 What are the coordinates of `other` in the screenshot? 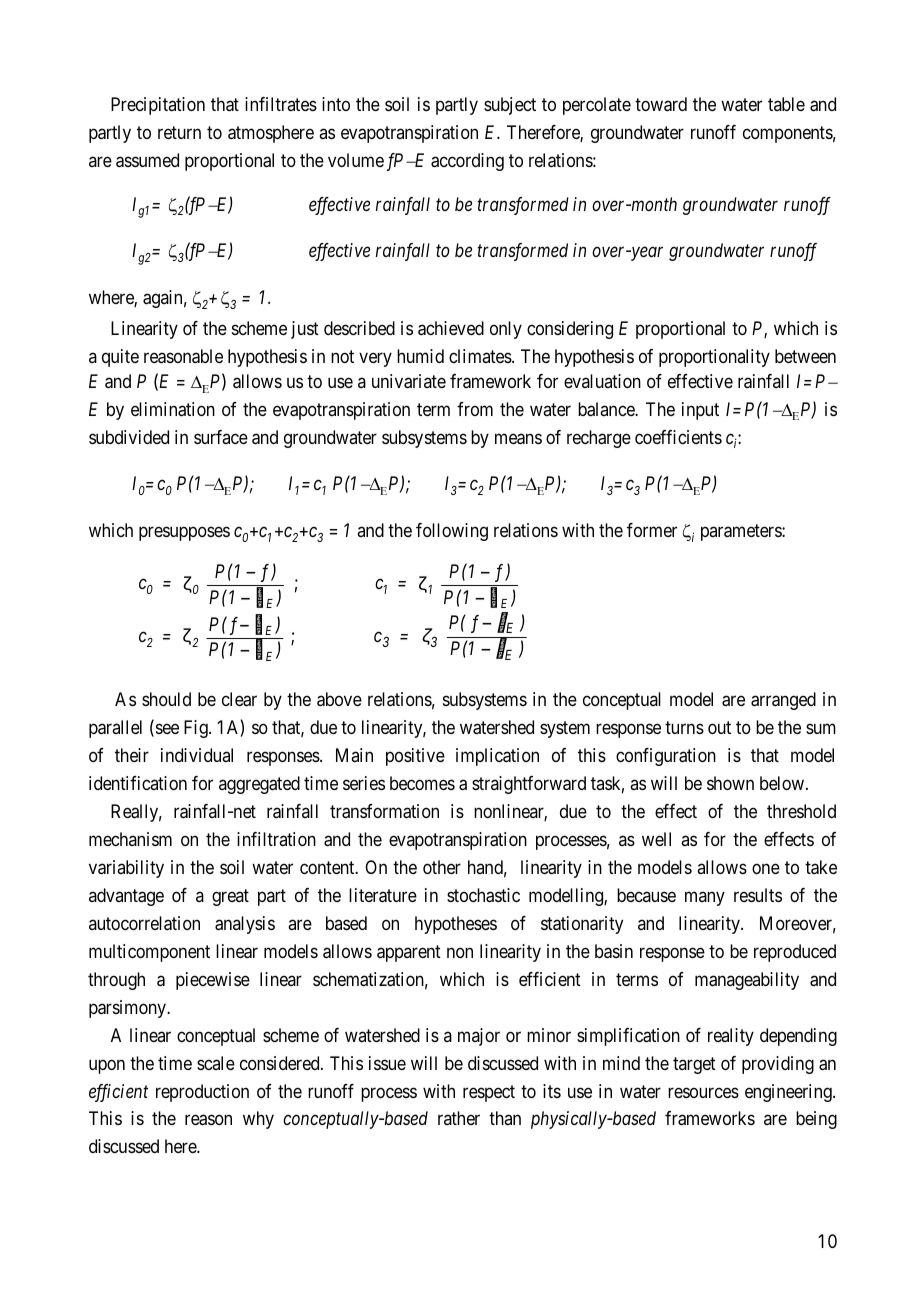 It's located at (442, 867).
